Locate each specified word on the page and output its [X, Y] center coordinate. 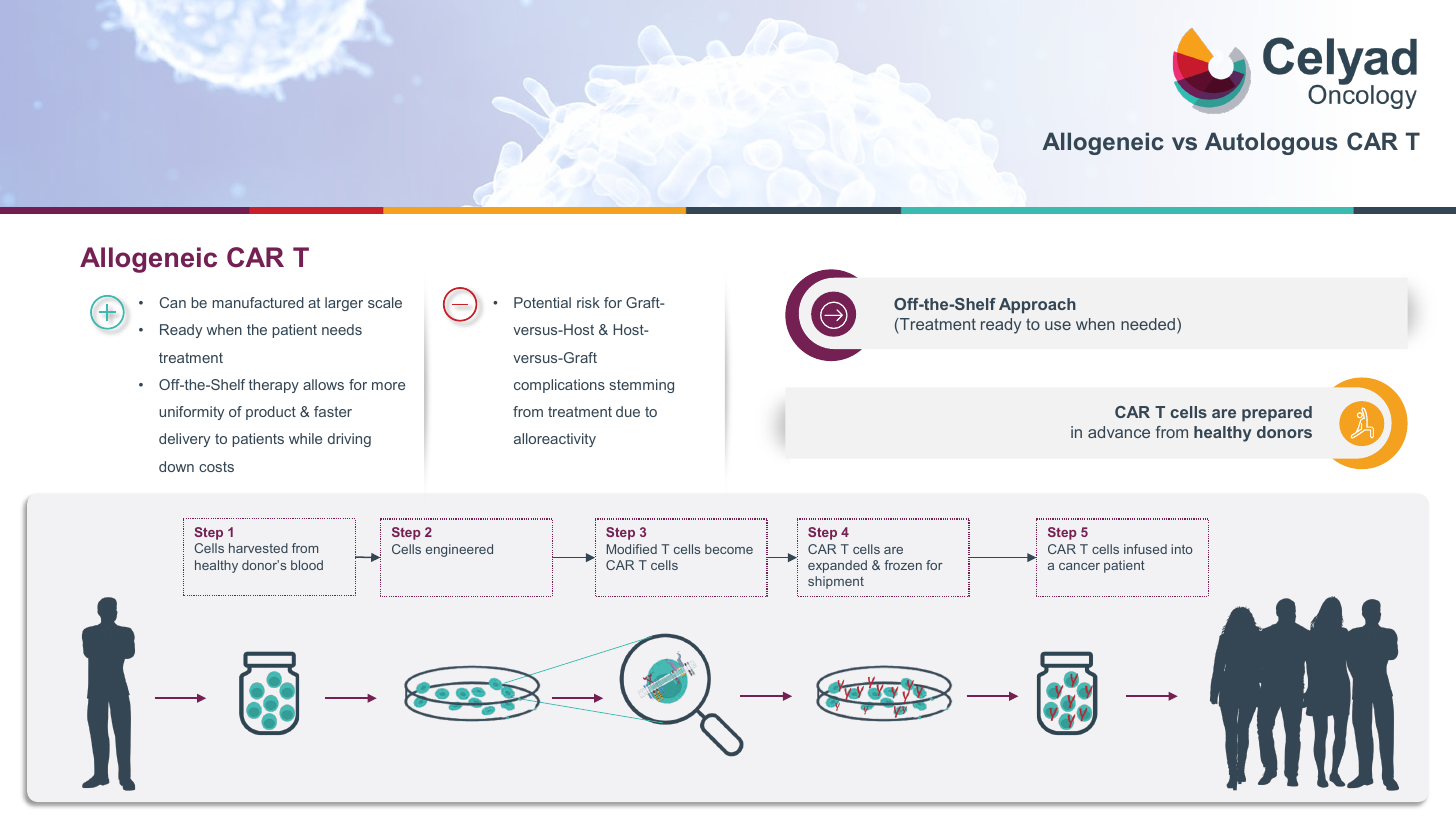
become [729, 549]
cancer [1079, 566]
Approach [1037, 306]
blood [307, 565]
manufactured [258, 302]
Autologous [1271, 143]
